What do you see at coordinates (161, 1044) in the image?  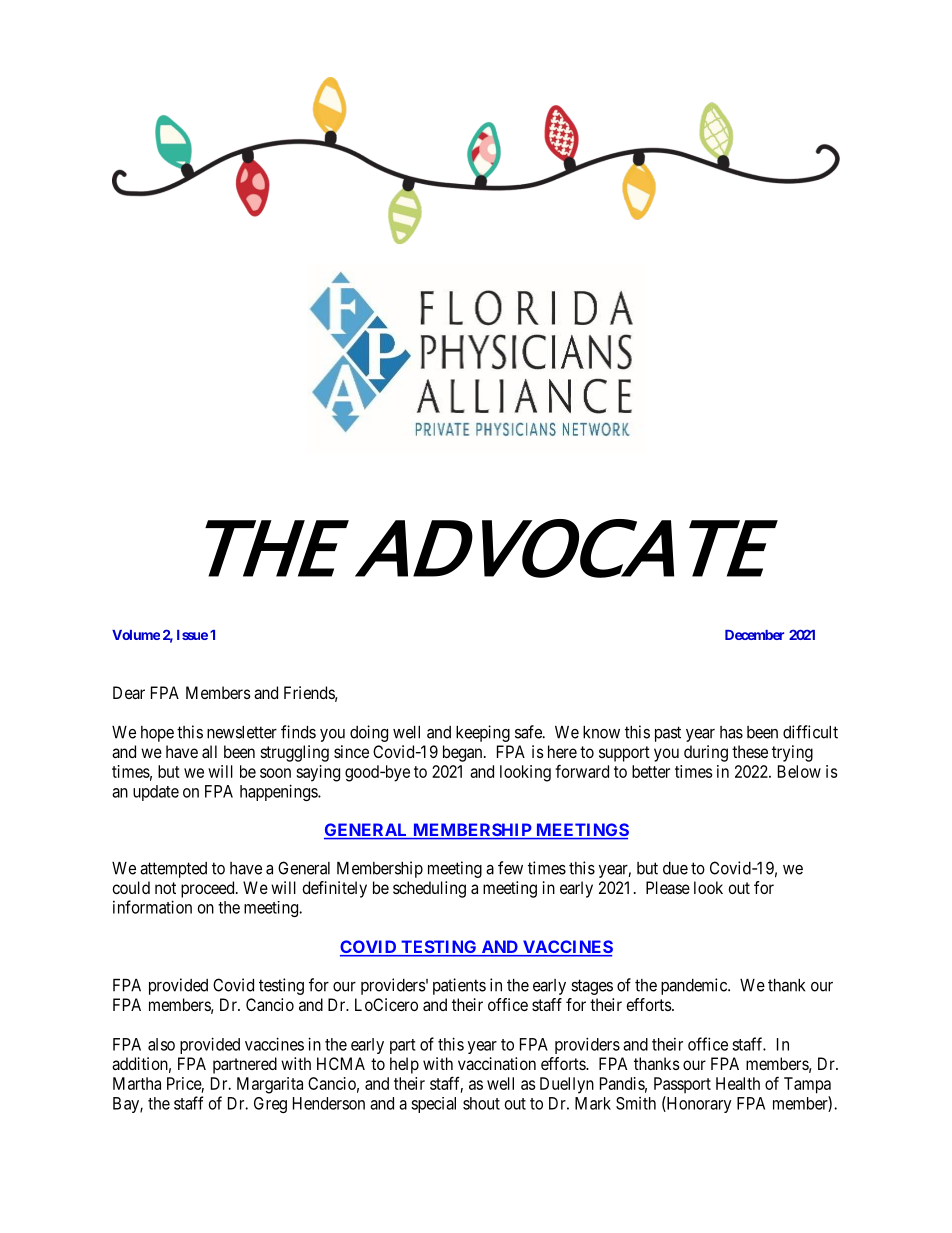 I see `also` at bounding box center [161, 1044].
